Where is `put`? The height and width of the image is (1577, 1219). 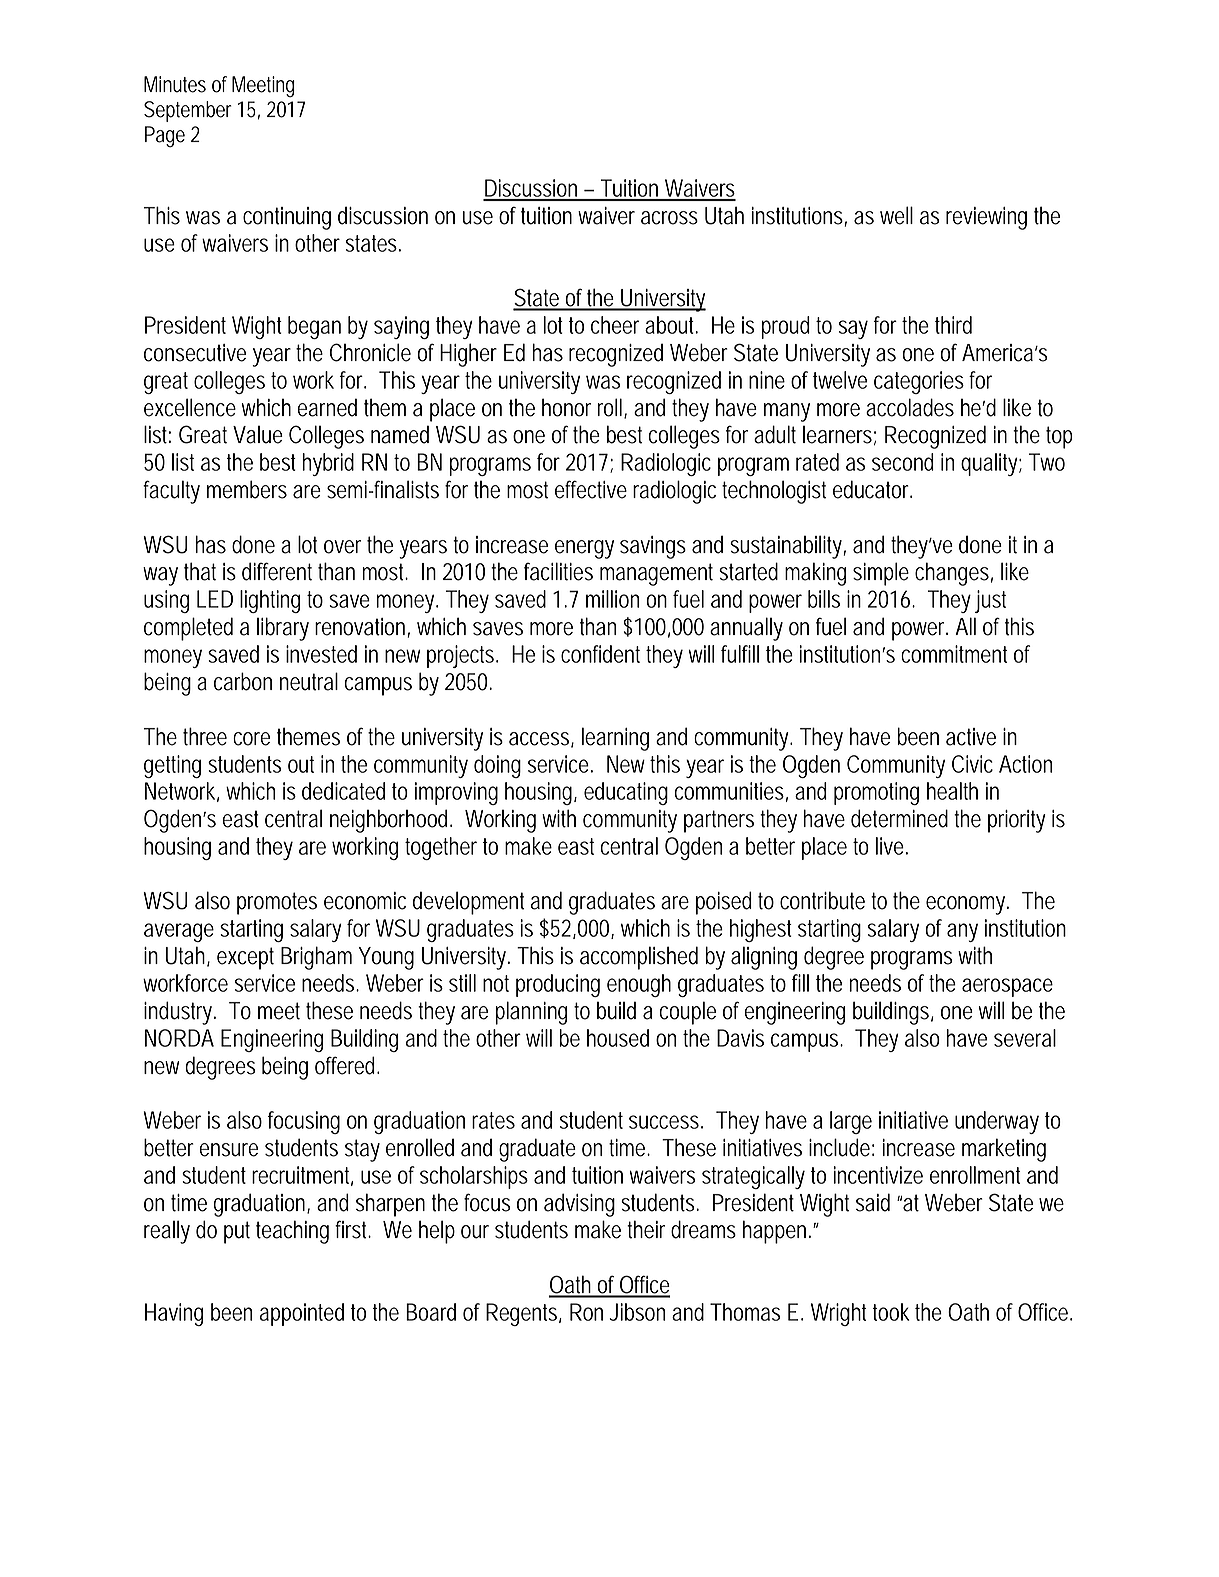
put is located at coordinates (237, 1232).
